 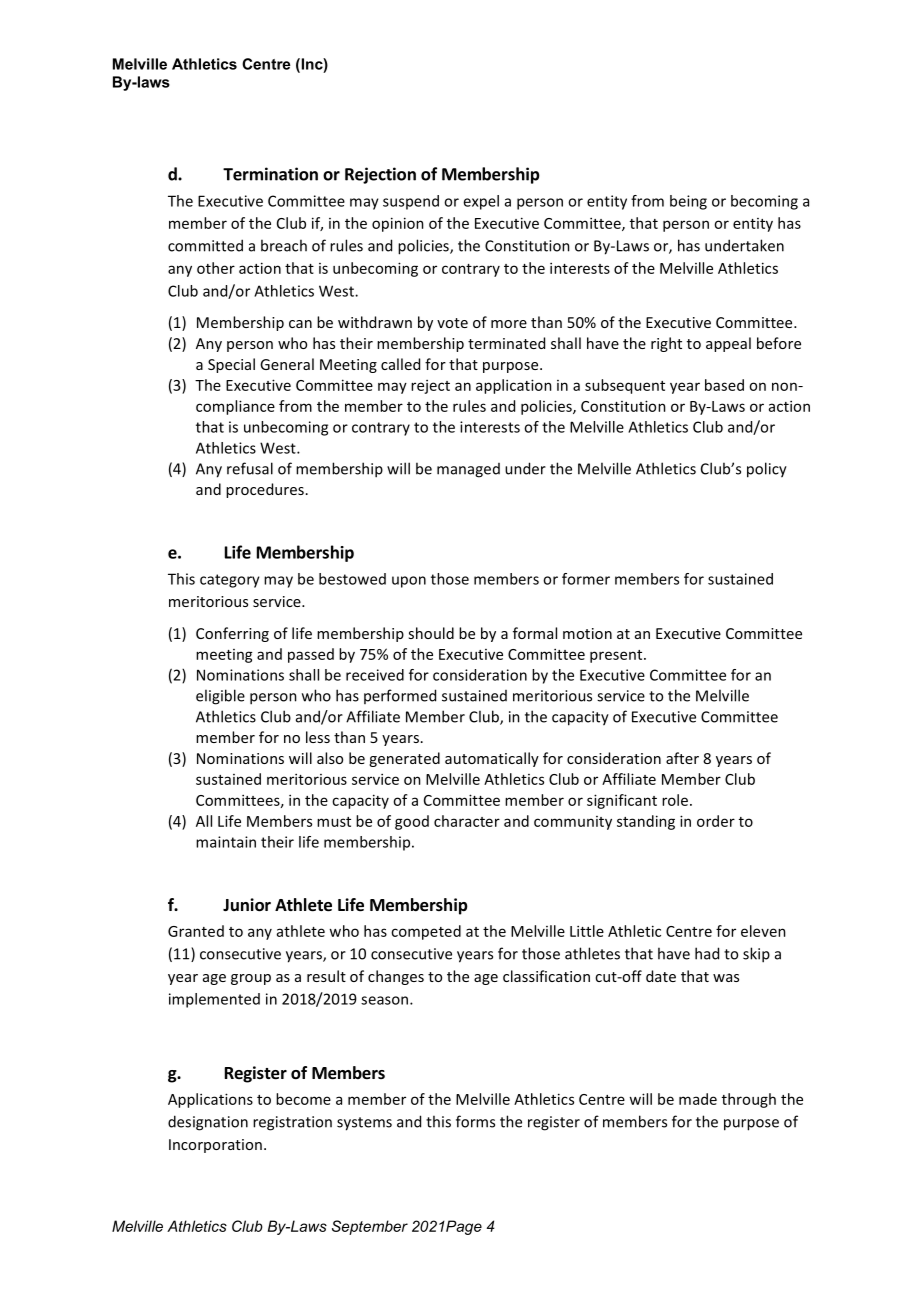 I want to click on policy, so click(x=767, y=470).
